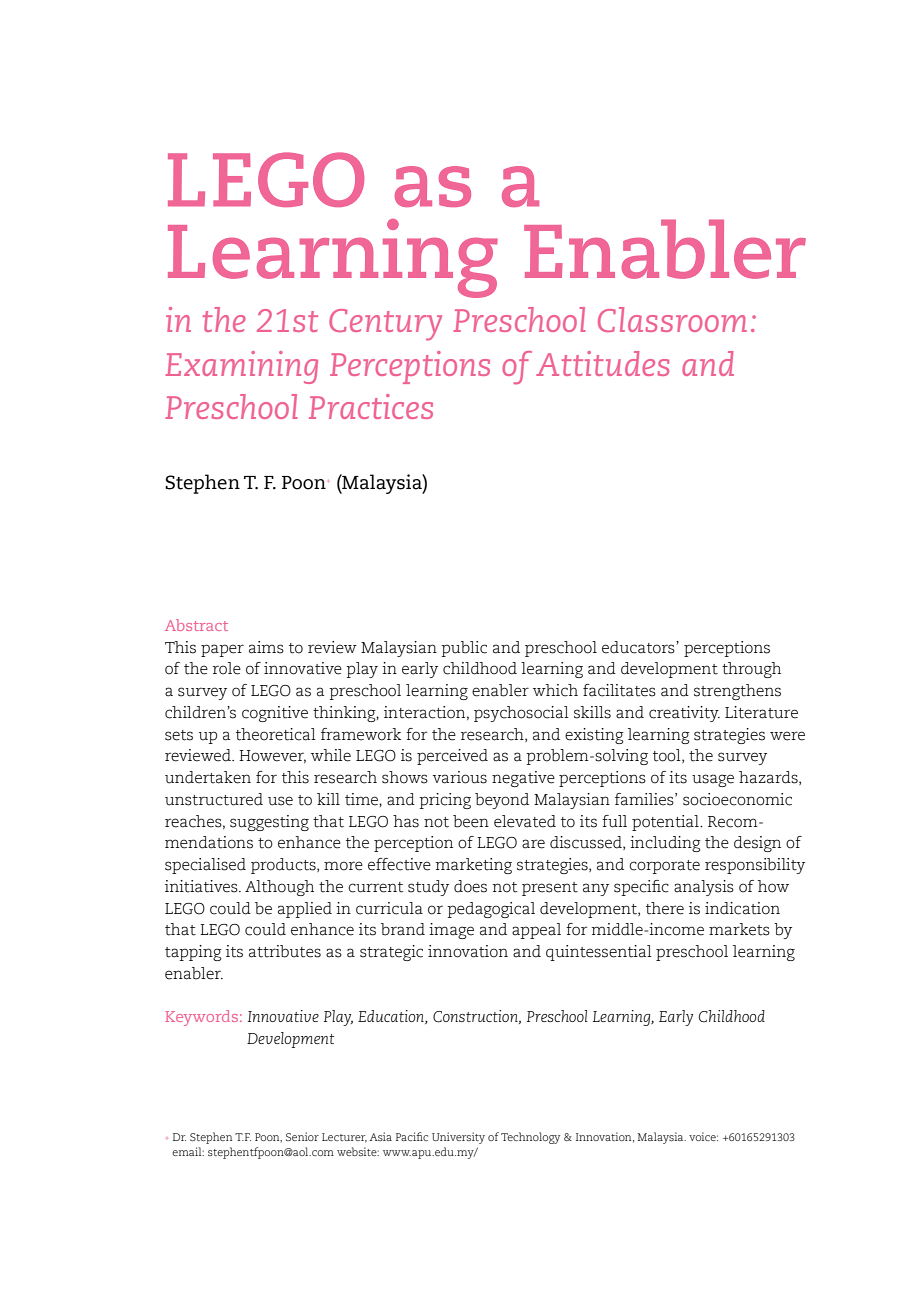  Describe the element at coordinates (458, 1138) in the document. I see `University` at that location.
